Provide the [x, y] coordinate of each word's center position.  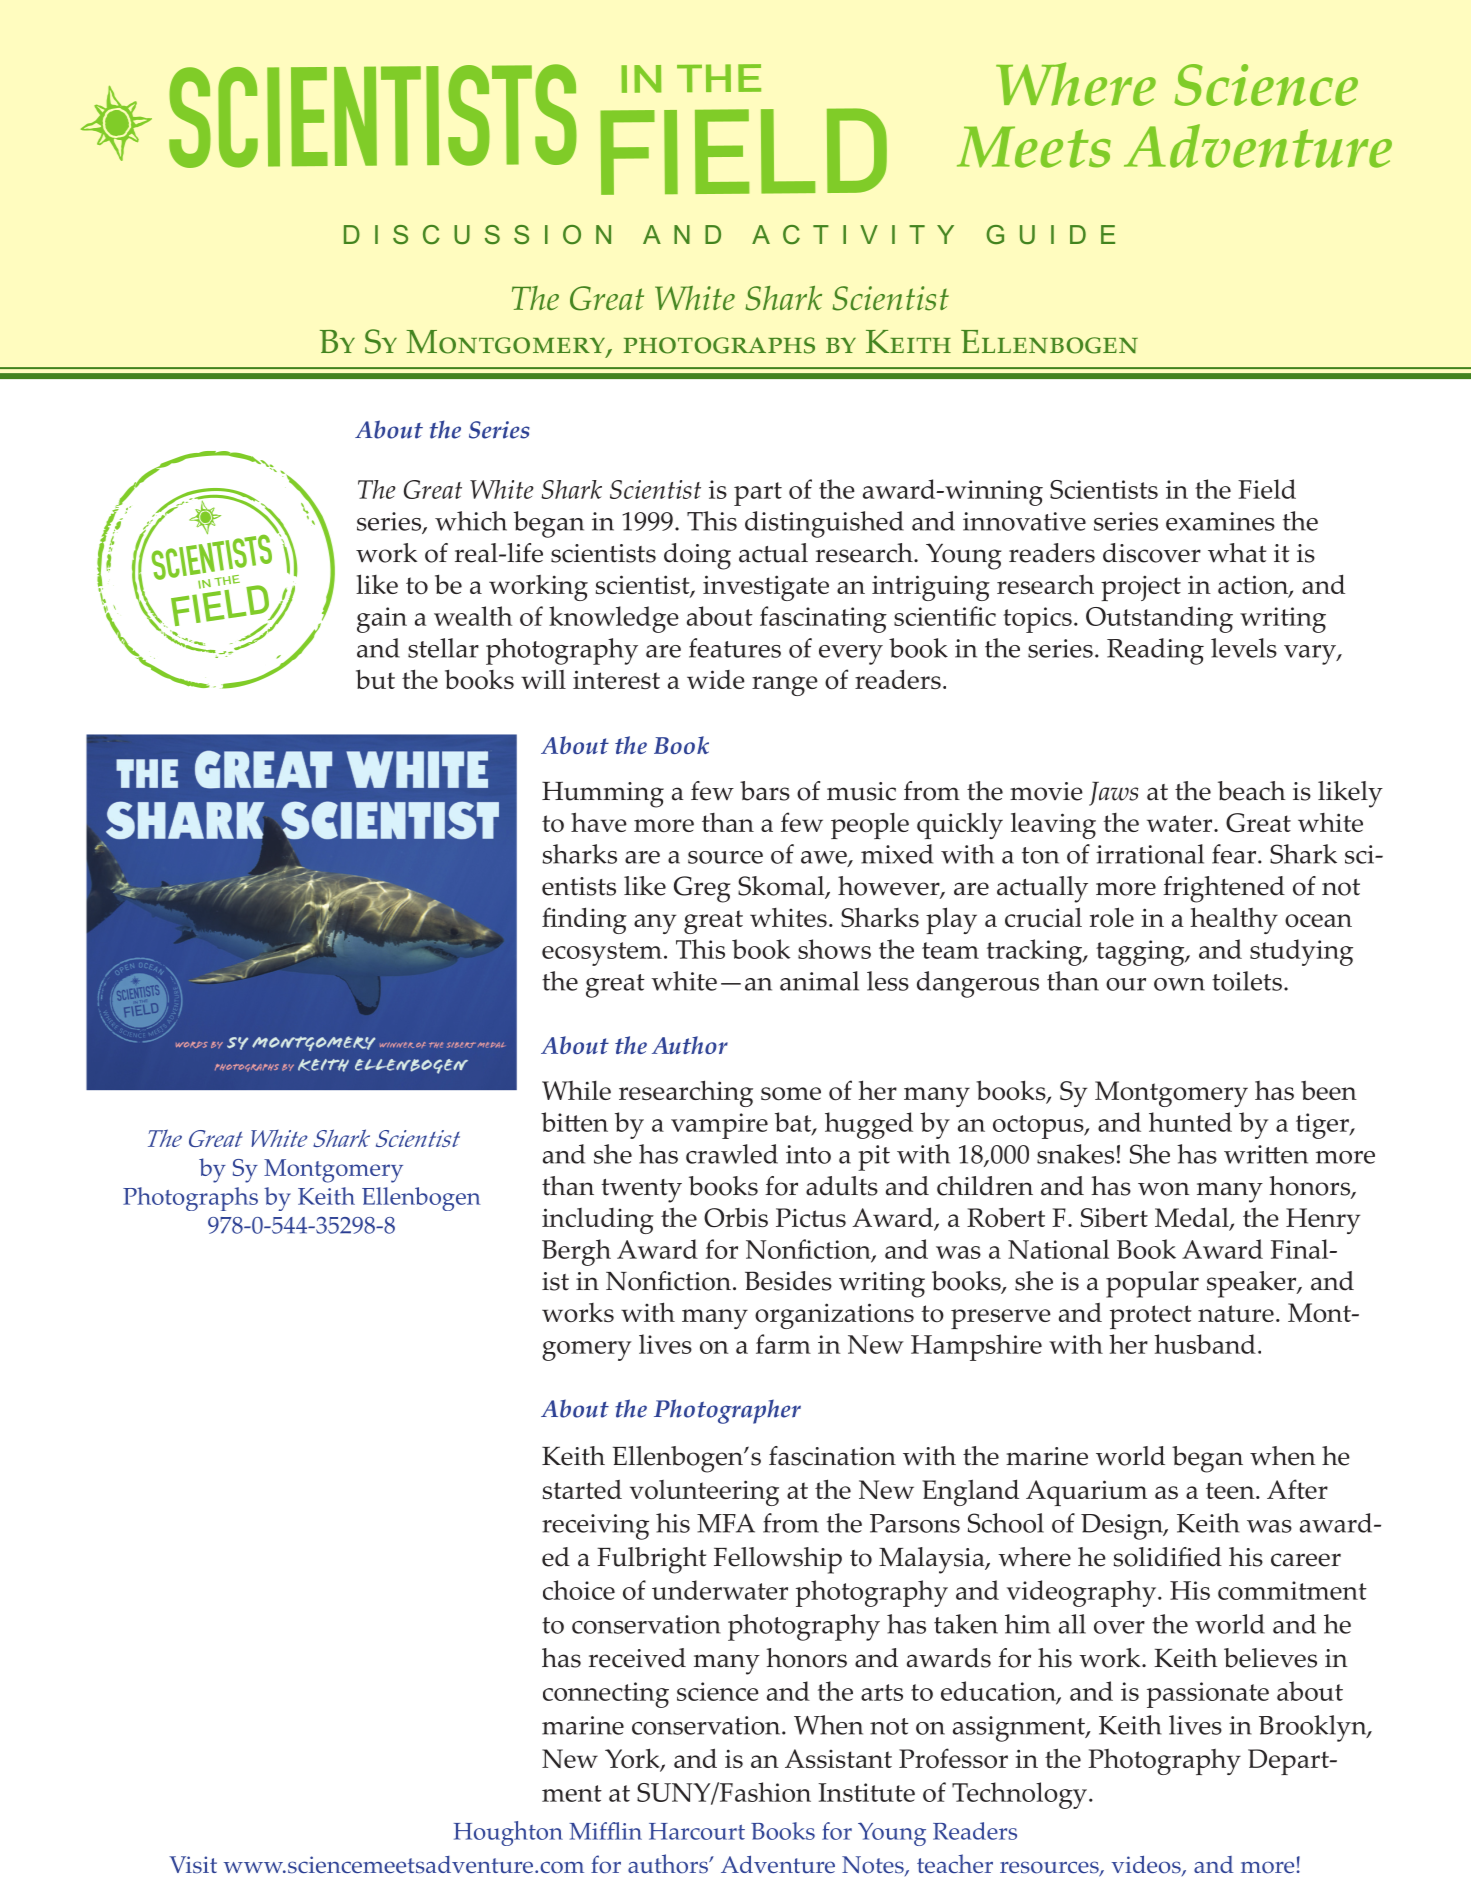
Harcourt [697, 1831]
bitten [574, 1122]
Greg [702, 889]
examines [1220, 521]
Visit [193, 1865]
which [471, 521]
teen [1231, 1490]
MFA [726, 1523]
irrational [1150, 854]
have [599, 822]
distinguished [824, 524]
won [1164, 1189]
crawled [732, 1154]
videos [1147, 1865]
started [582, 1489]
